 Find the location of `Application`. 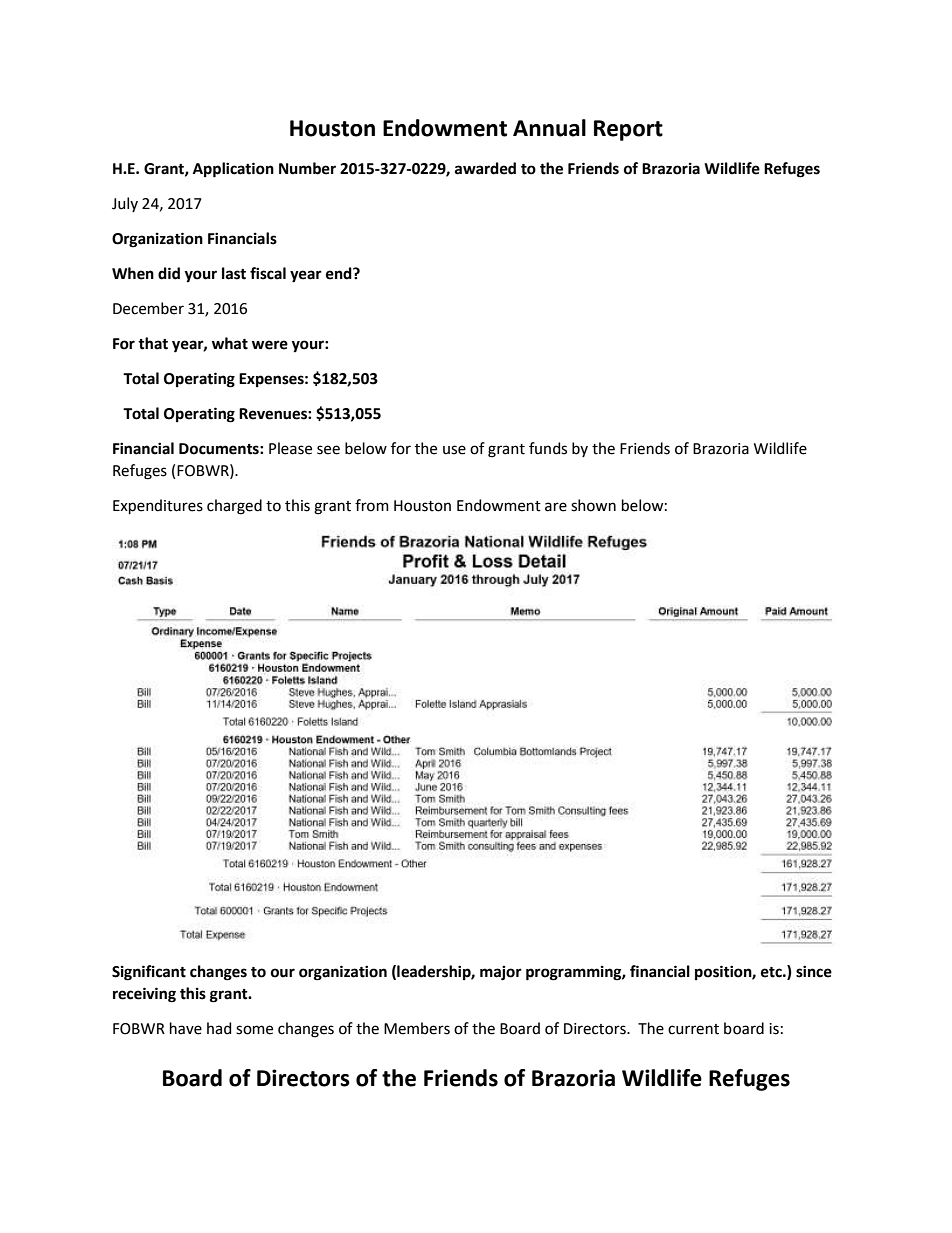

Application is located at coordinates (233, 170).
